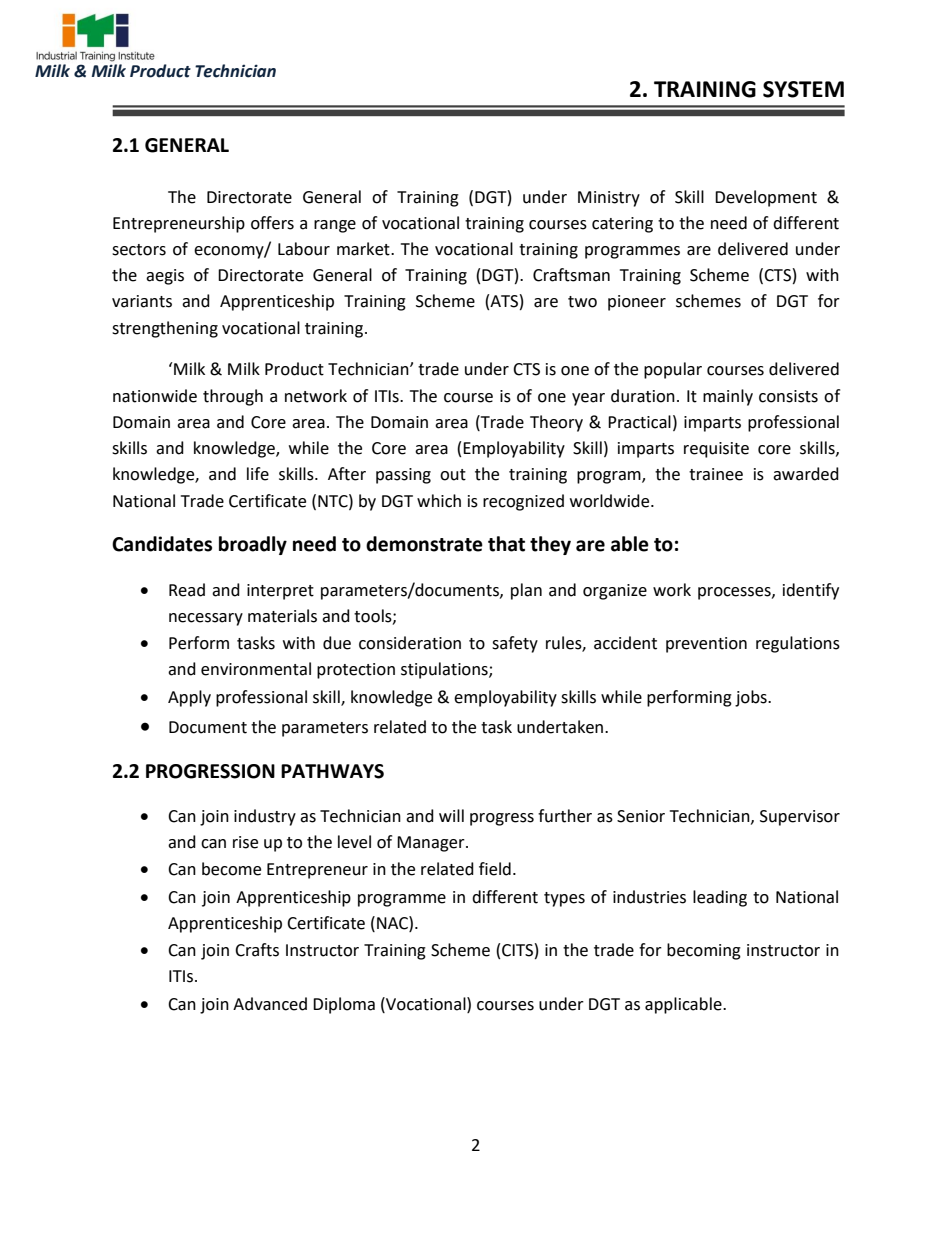 Image resolution: width=952 pixels, height=1233 pixels. What do you see at coordinates (344, 1005) in the page?
I see `Diploma` at bounding box center [344, 1005].
